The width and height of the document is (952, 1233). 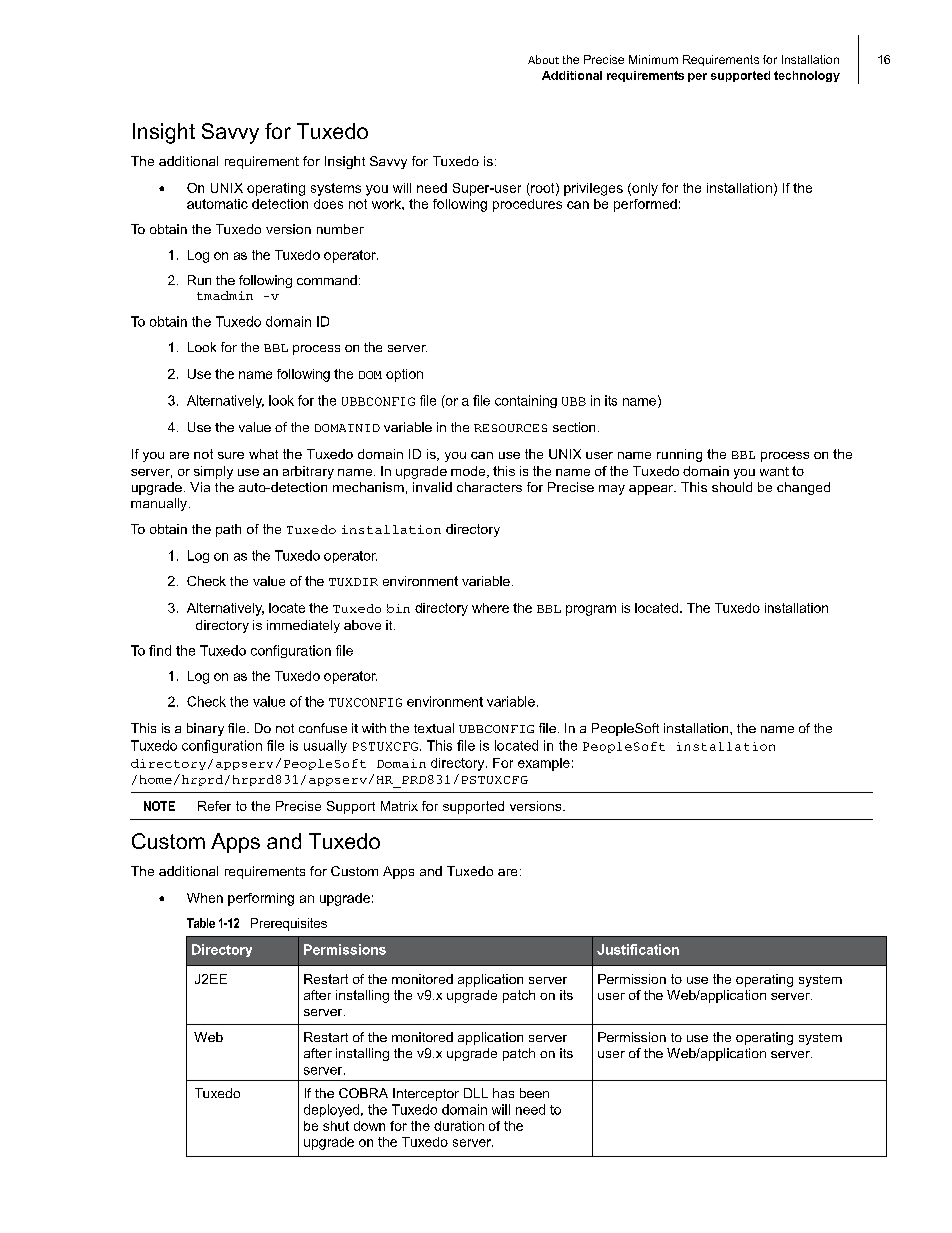 What do you see at coordinates (476, 1093) in the document?
I see `DLL` at bounding box center [476, 1093].
